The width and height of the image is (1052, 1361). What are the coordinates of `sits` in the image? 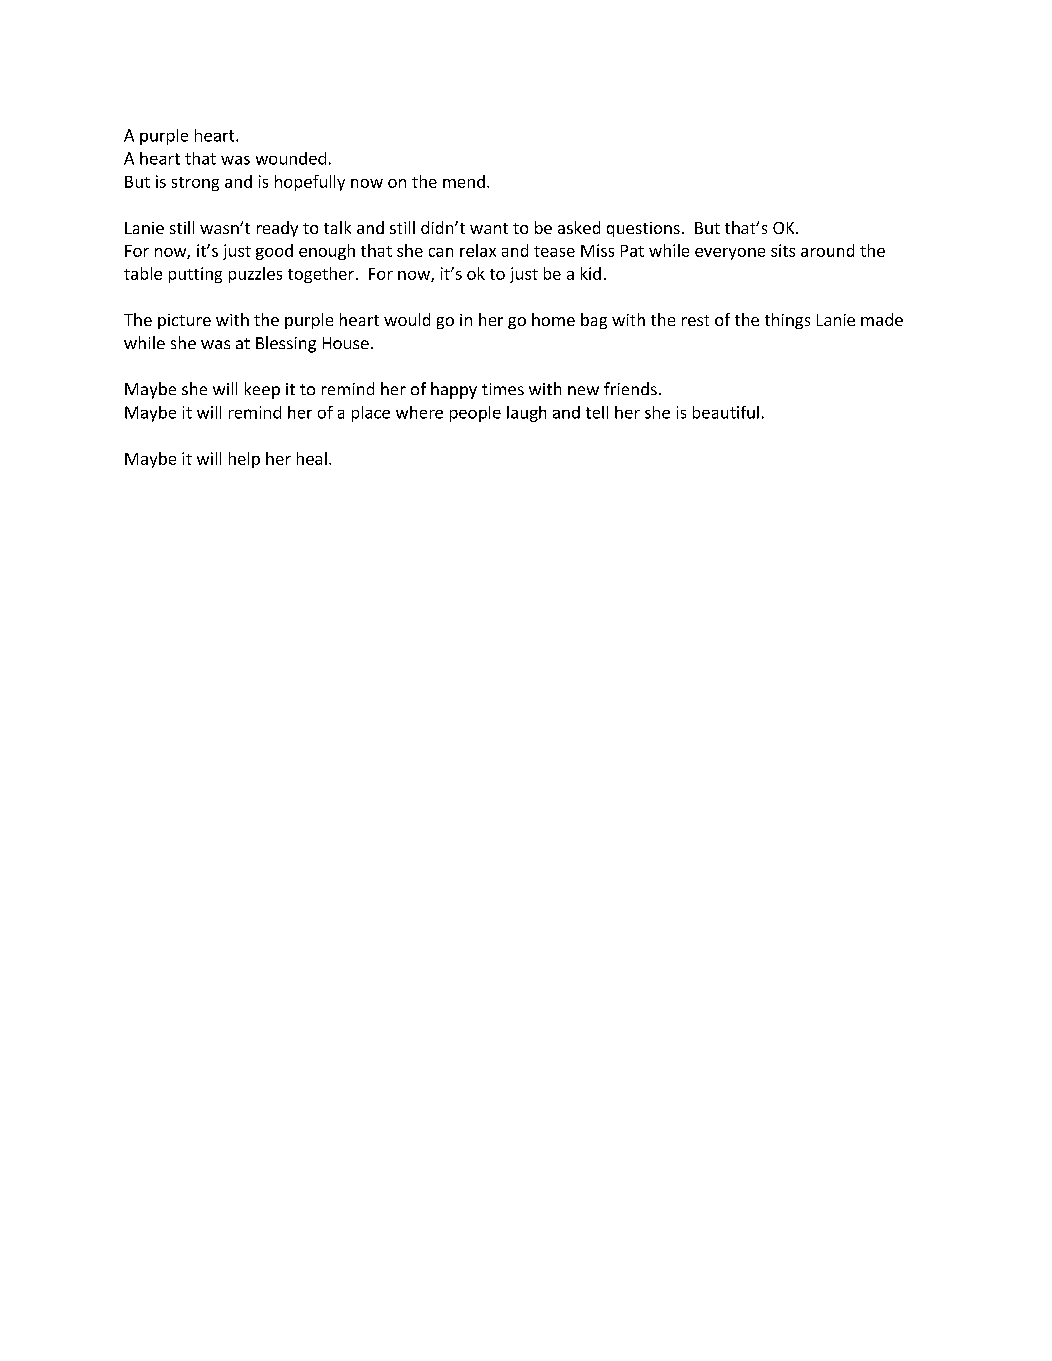 It's located at (783, 250).
